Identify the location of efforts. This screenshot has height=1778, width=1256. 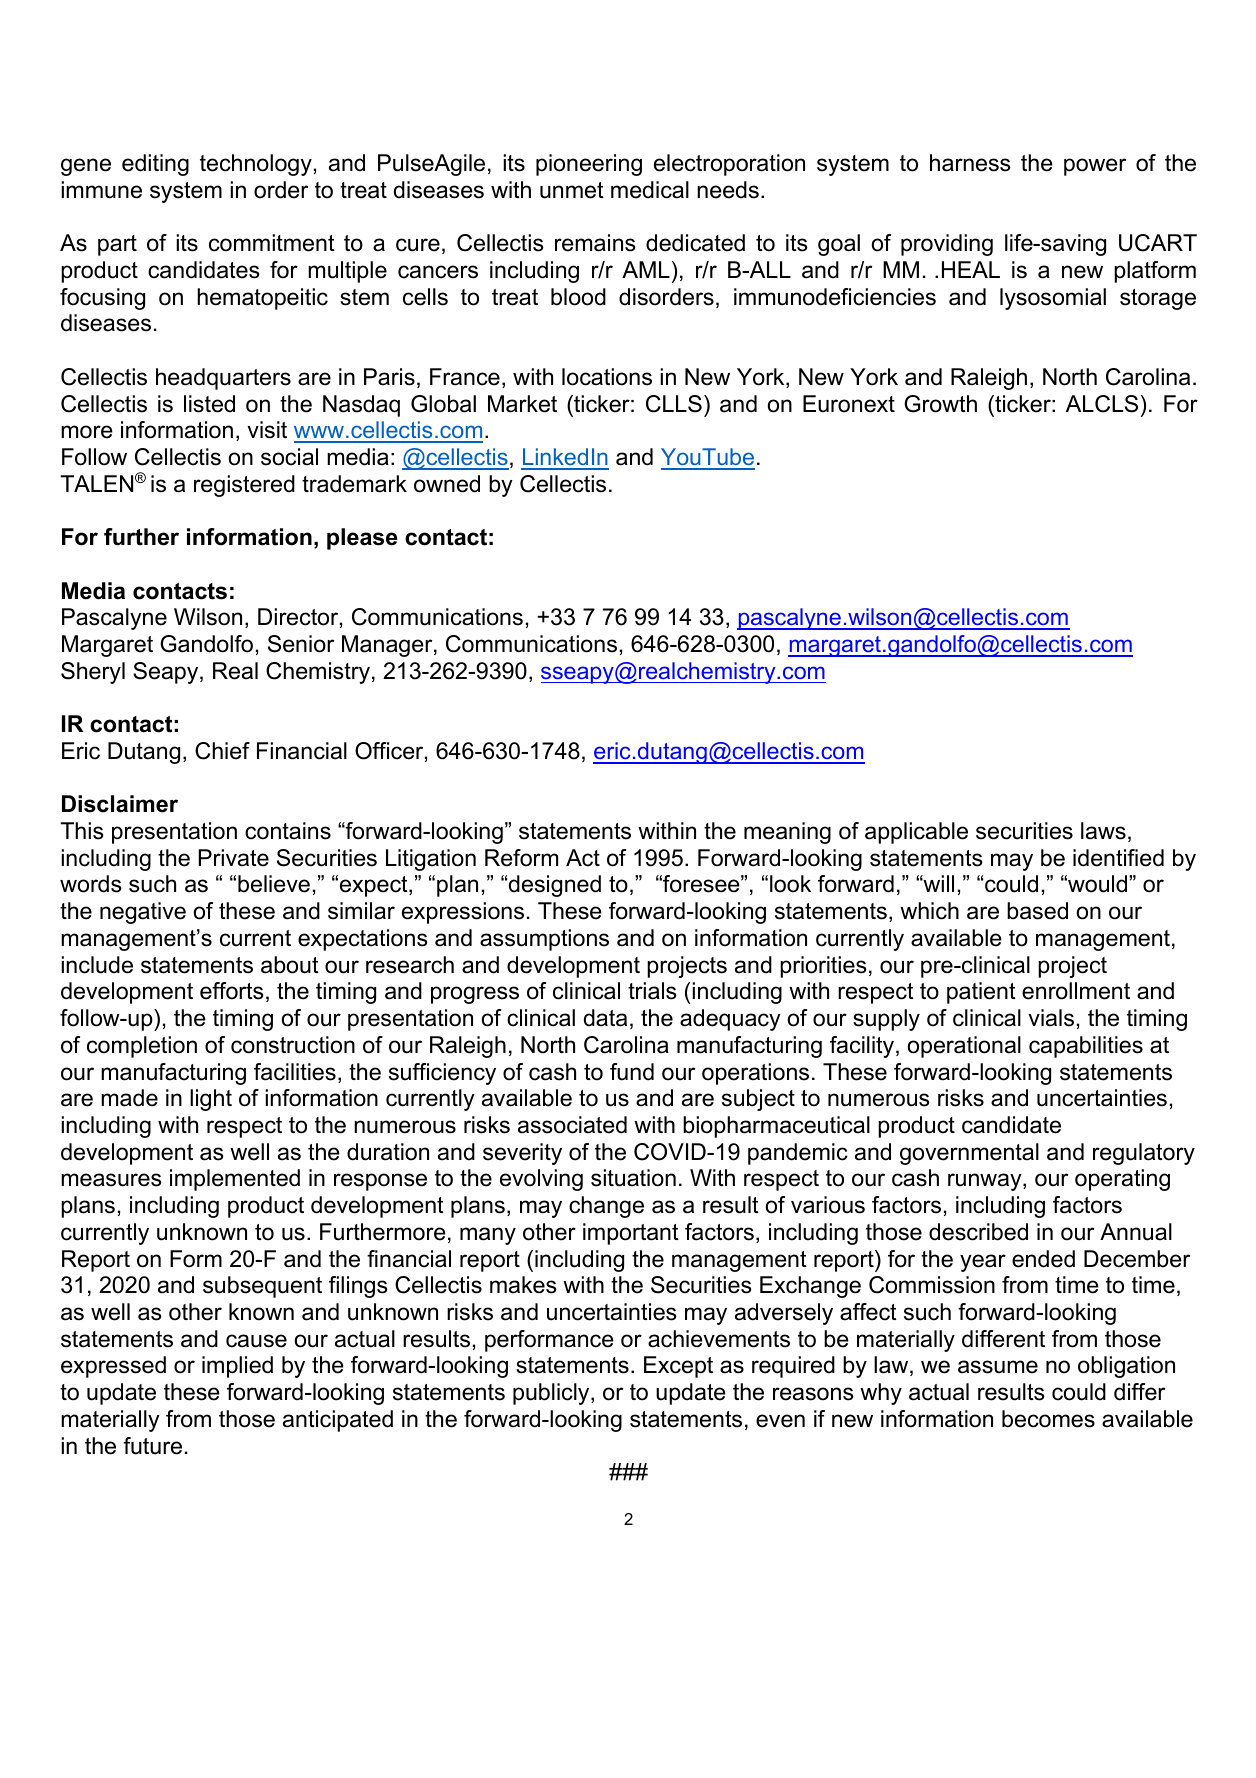
(232, 991).
